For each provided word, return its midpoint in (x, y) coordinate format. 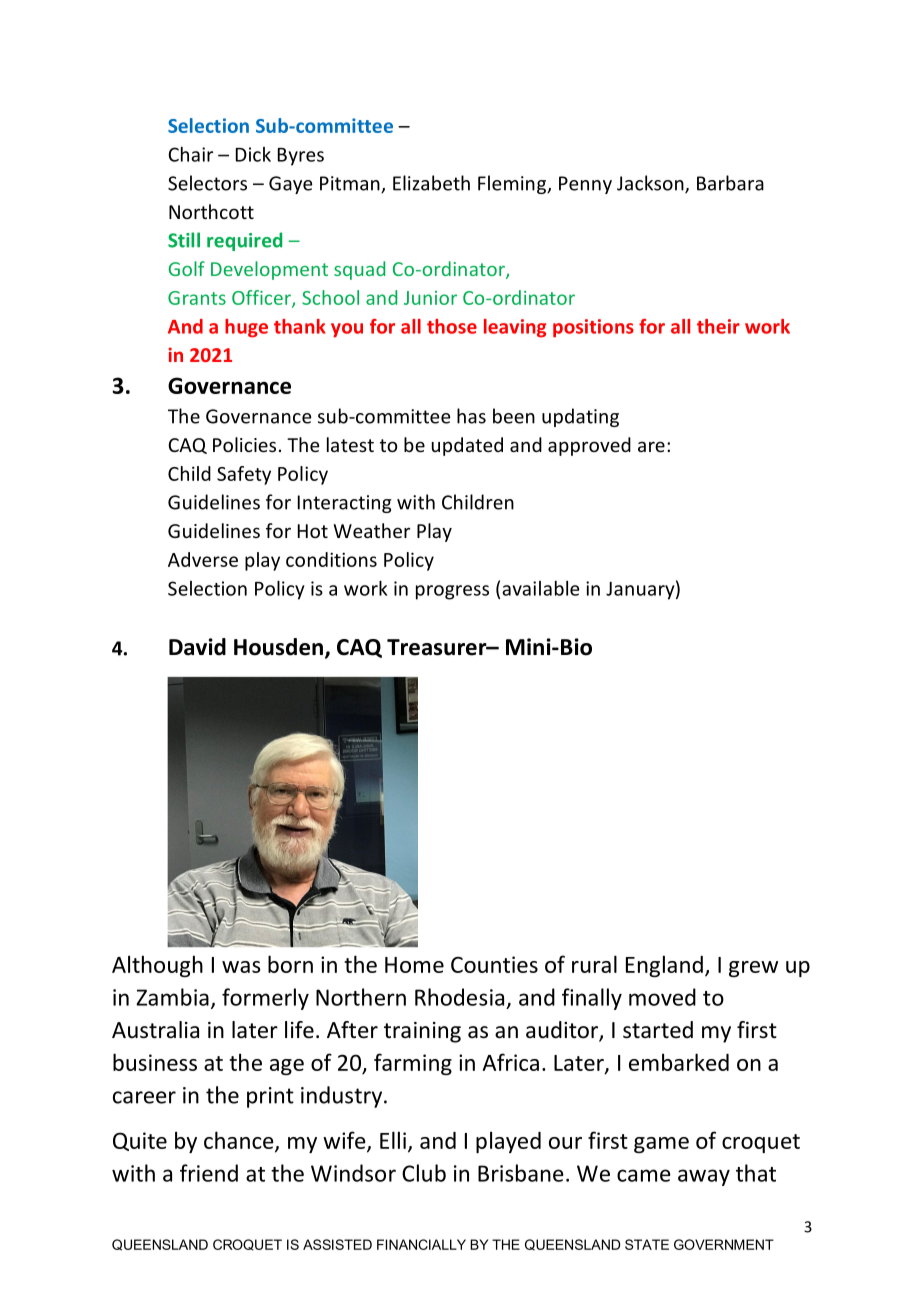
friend (209, 1173)
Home (414, 965)
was (241, 967)
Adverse (203, 559)
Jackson (651, 184)
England (664, 966)
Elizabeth (431, 183)
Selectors (207, 183)
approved (589, 446)
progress (452, 592)
